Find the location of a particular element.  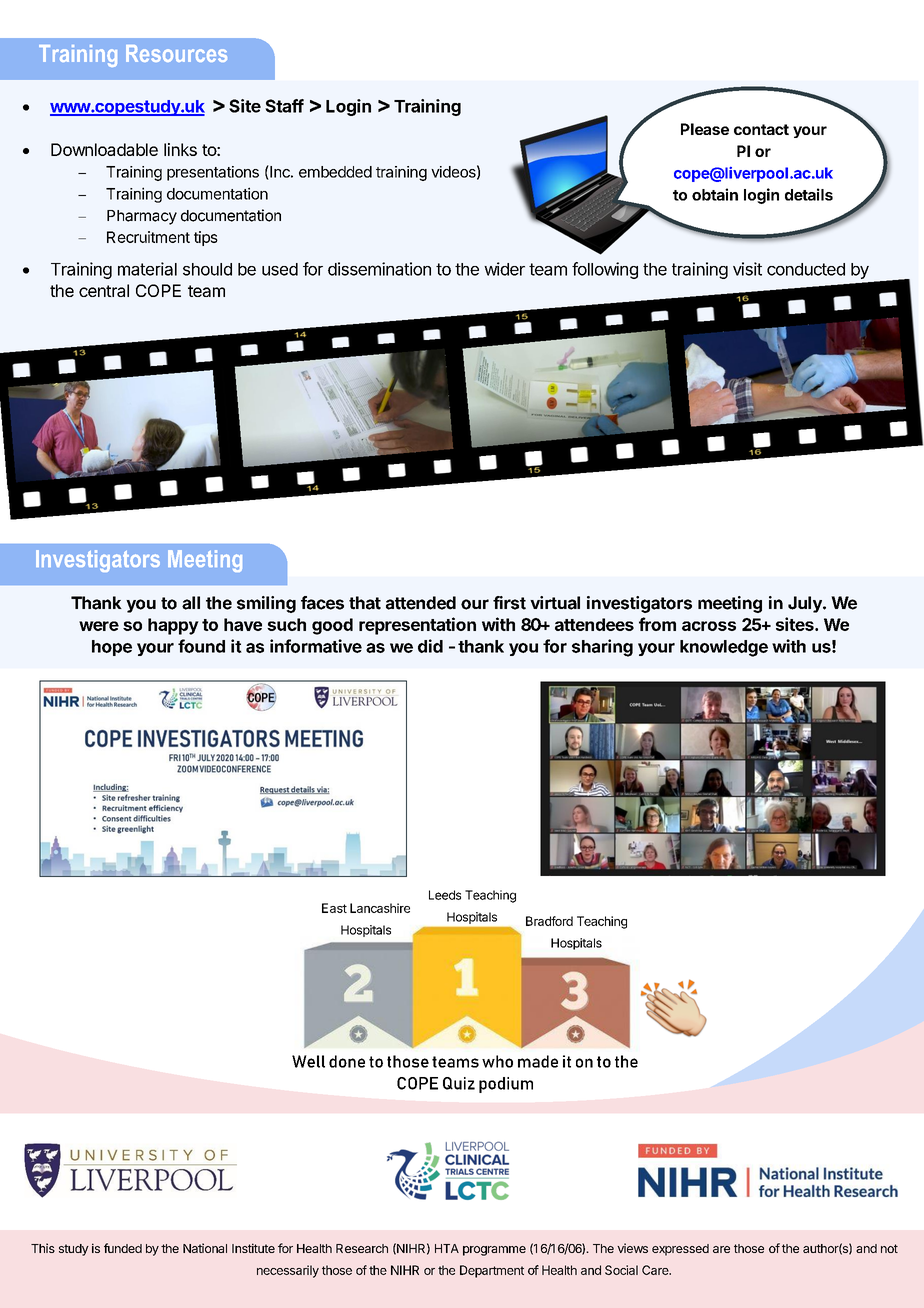

knowledge is located at coordinates (724, 648).
